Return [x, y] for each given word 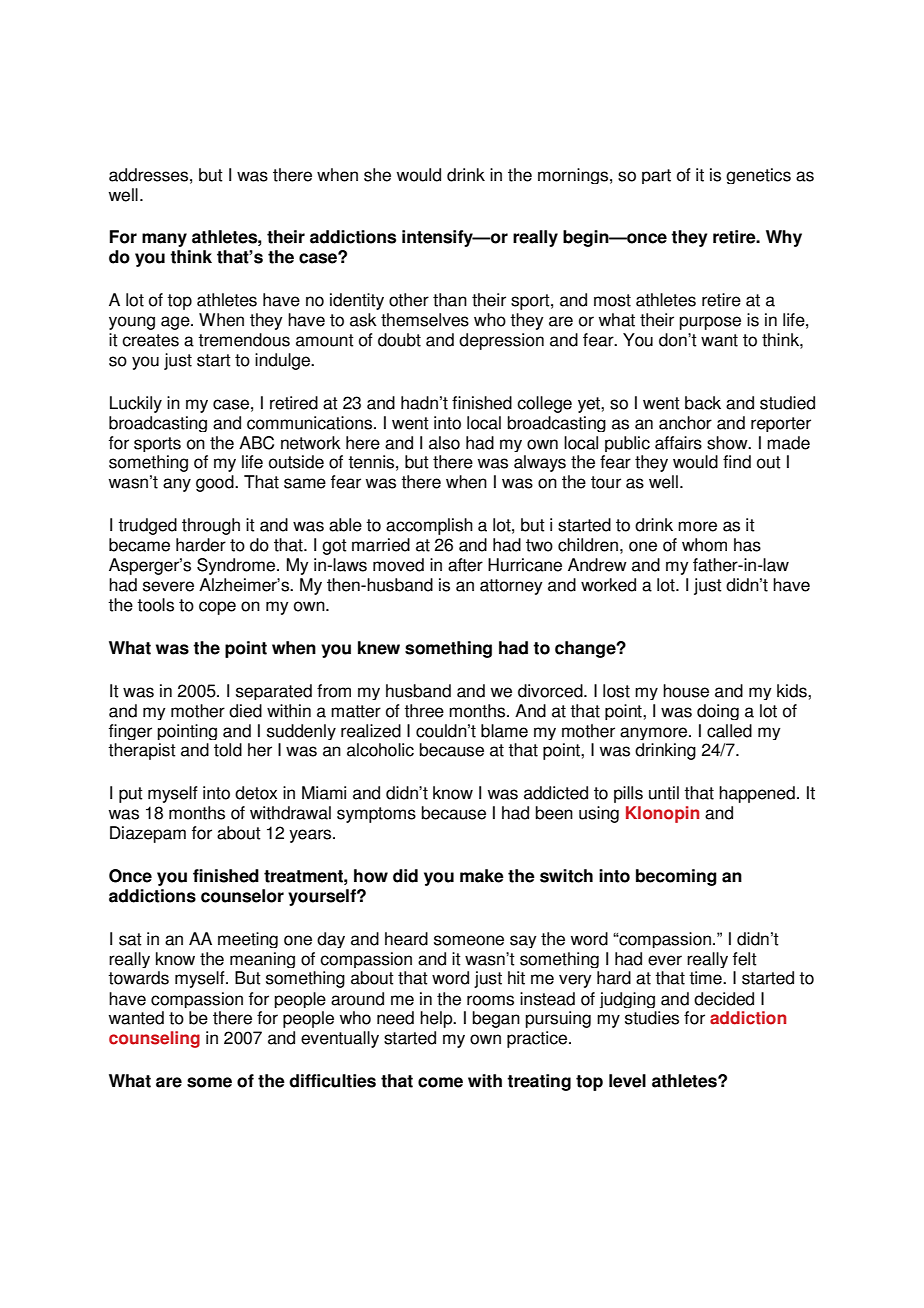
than [450, 300]
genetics [758, 176]
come [440, 1082]
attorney [511, 587]
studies [652, 1018]
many [164, 240]
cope [217, 608]
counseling [154, 1039]
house [686, 691]
